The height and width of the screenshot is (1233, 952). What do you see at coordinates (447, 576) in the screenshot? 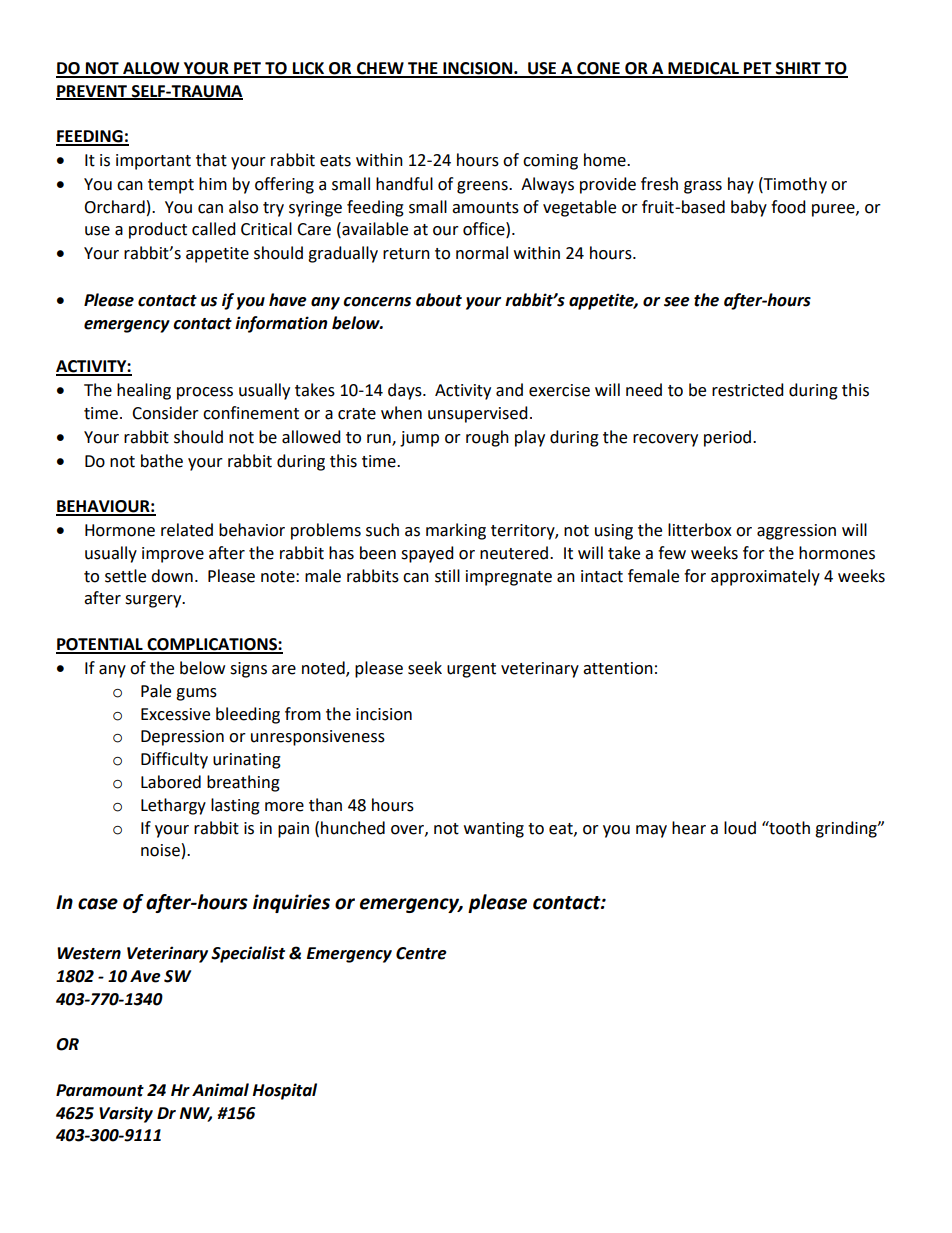
I see `still` at bounding box center [447, 576].
